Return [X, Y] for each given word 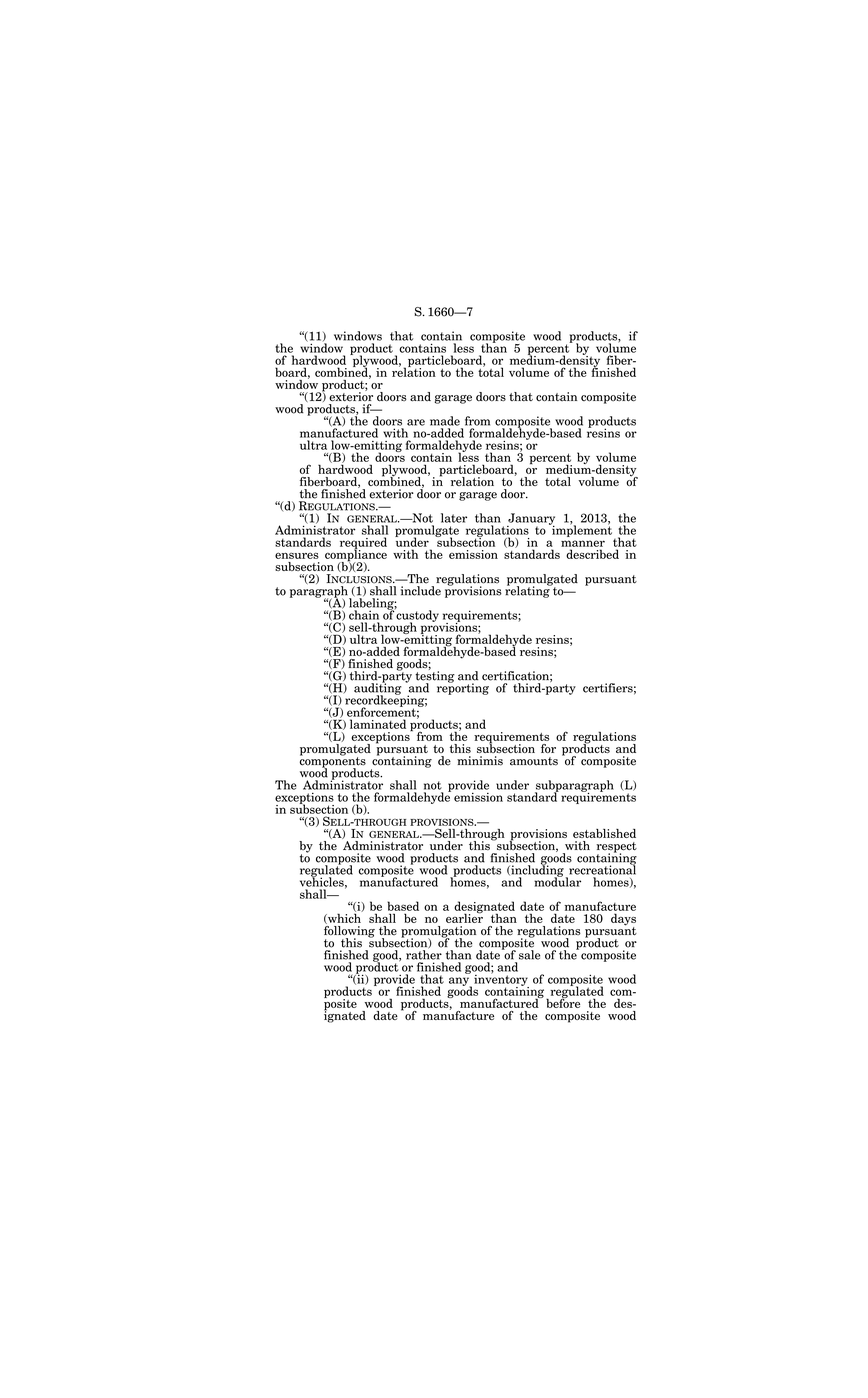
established [604, 833]
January [531, 520]
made [445, 421]
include [421, 591]
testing [435, 677]
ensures [297, 555]
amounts [534, 761]
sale [529, 955]
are [416, 422]
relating [528, 591]
